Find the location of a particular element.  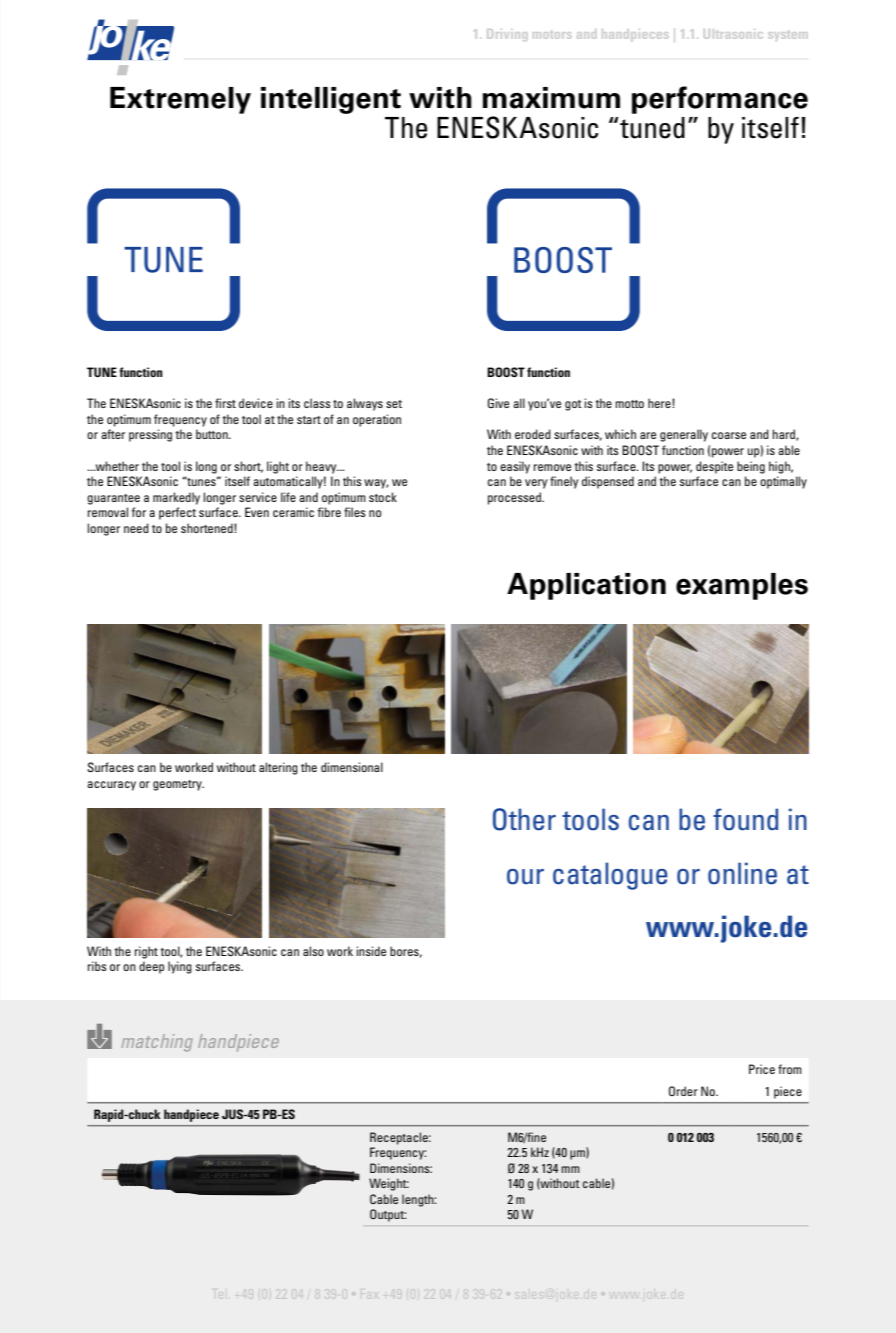

Application is located at coordinates (586, 586).
